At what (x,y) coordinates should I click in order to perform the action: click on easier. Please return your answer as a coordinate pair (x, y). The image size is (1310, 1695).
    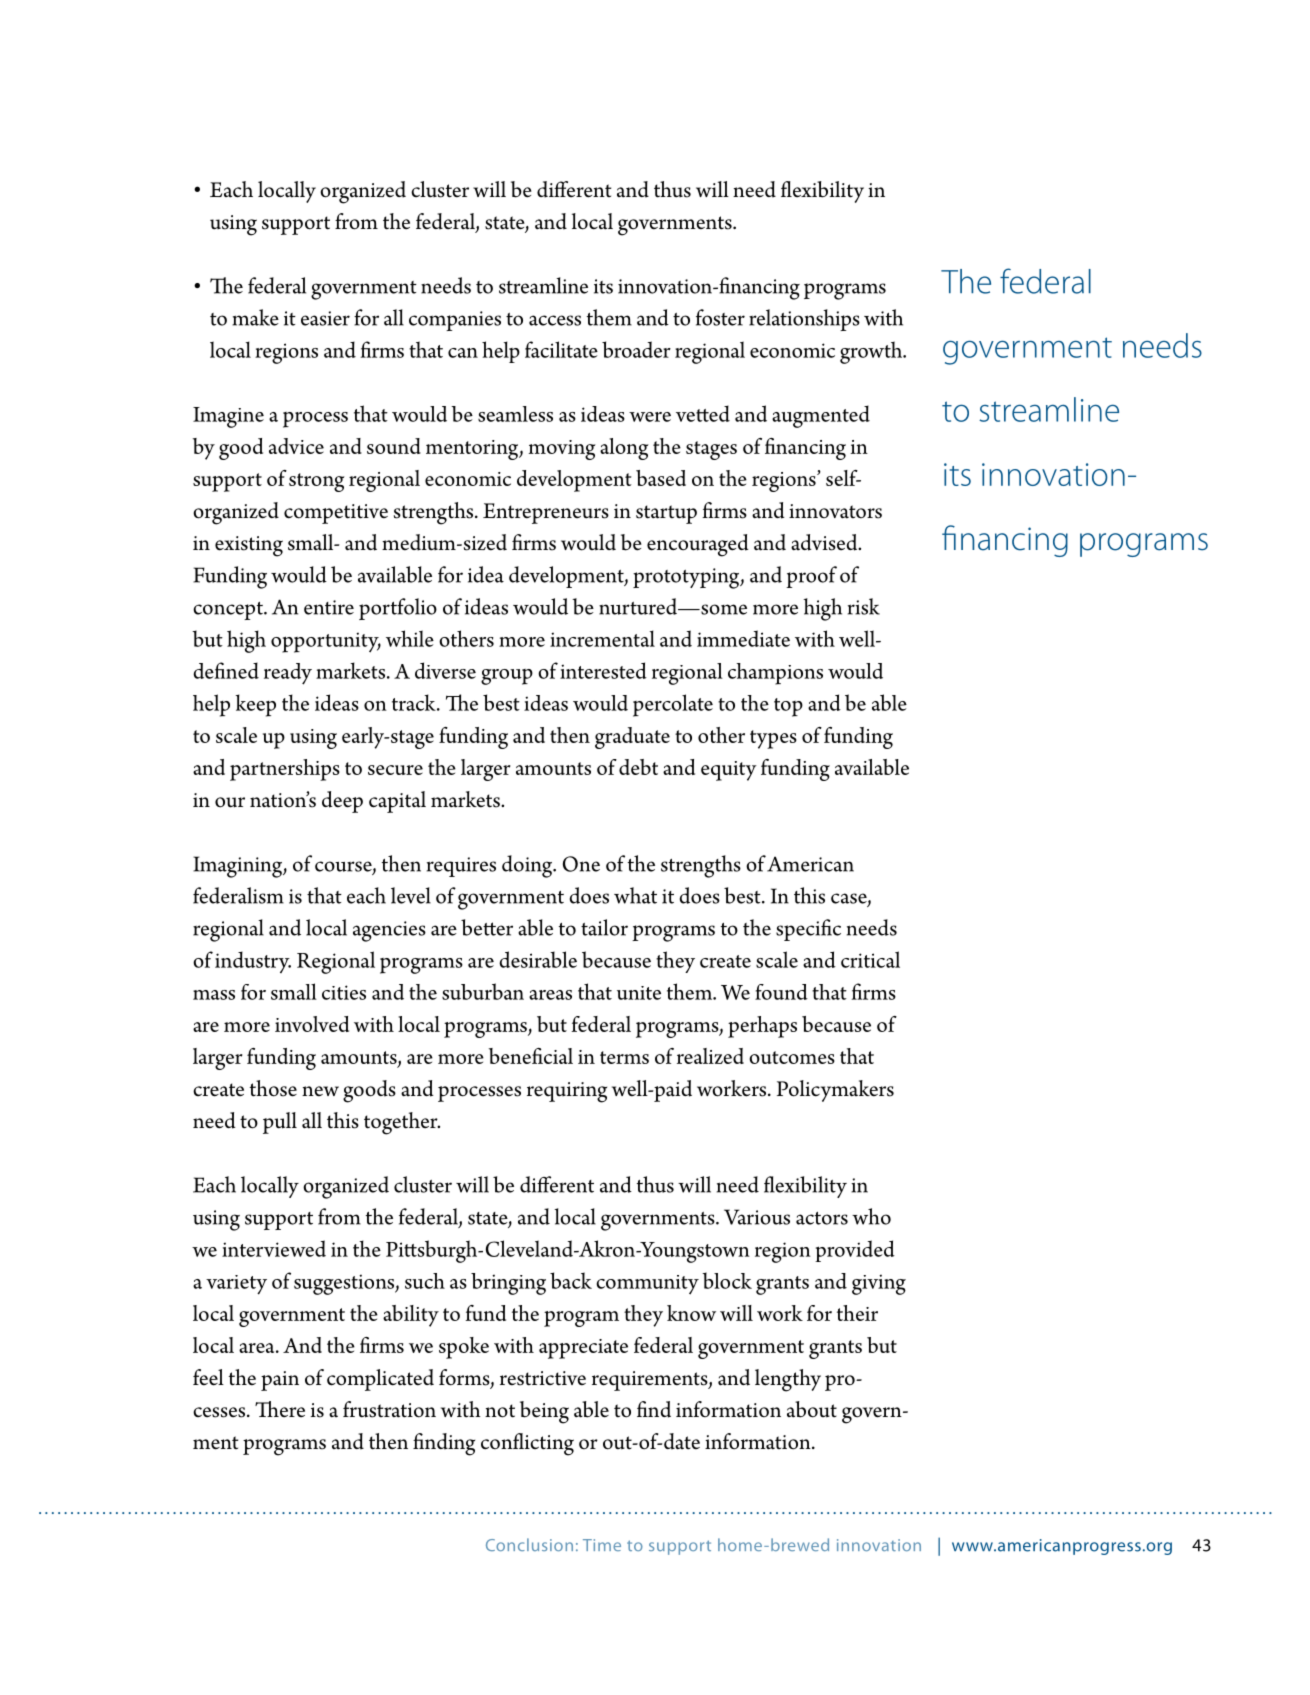
    Looking at the image, I should click on (325, 318).
